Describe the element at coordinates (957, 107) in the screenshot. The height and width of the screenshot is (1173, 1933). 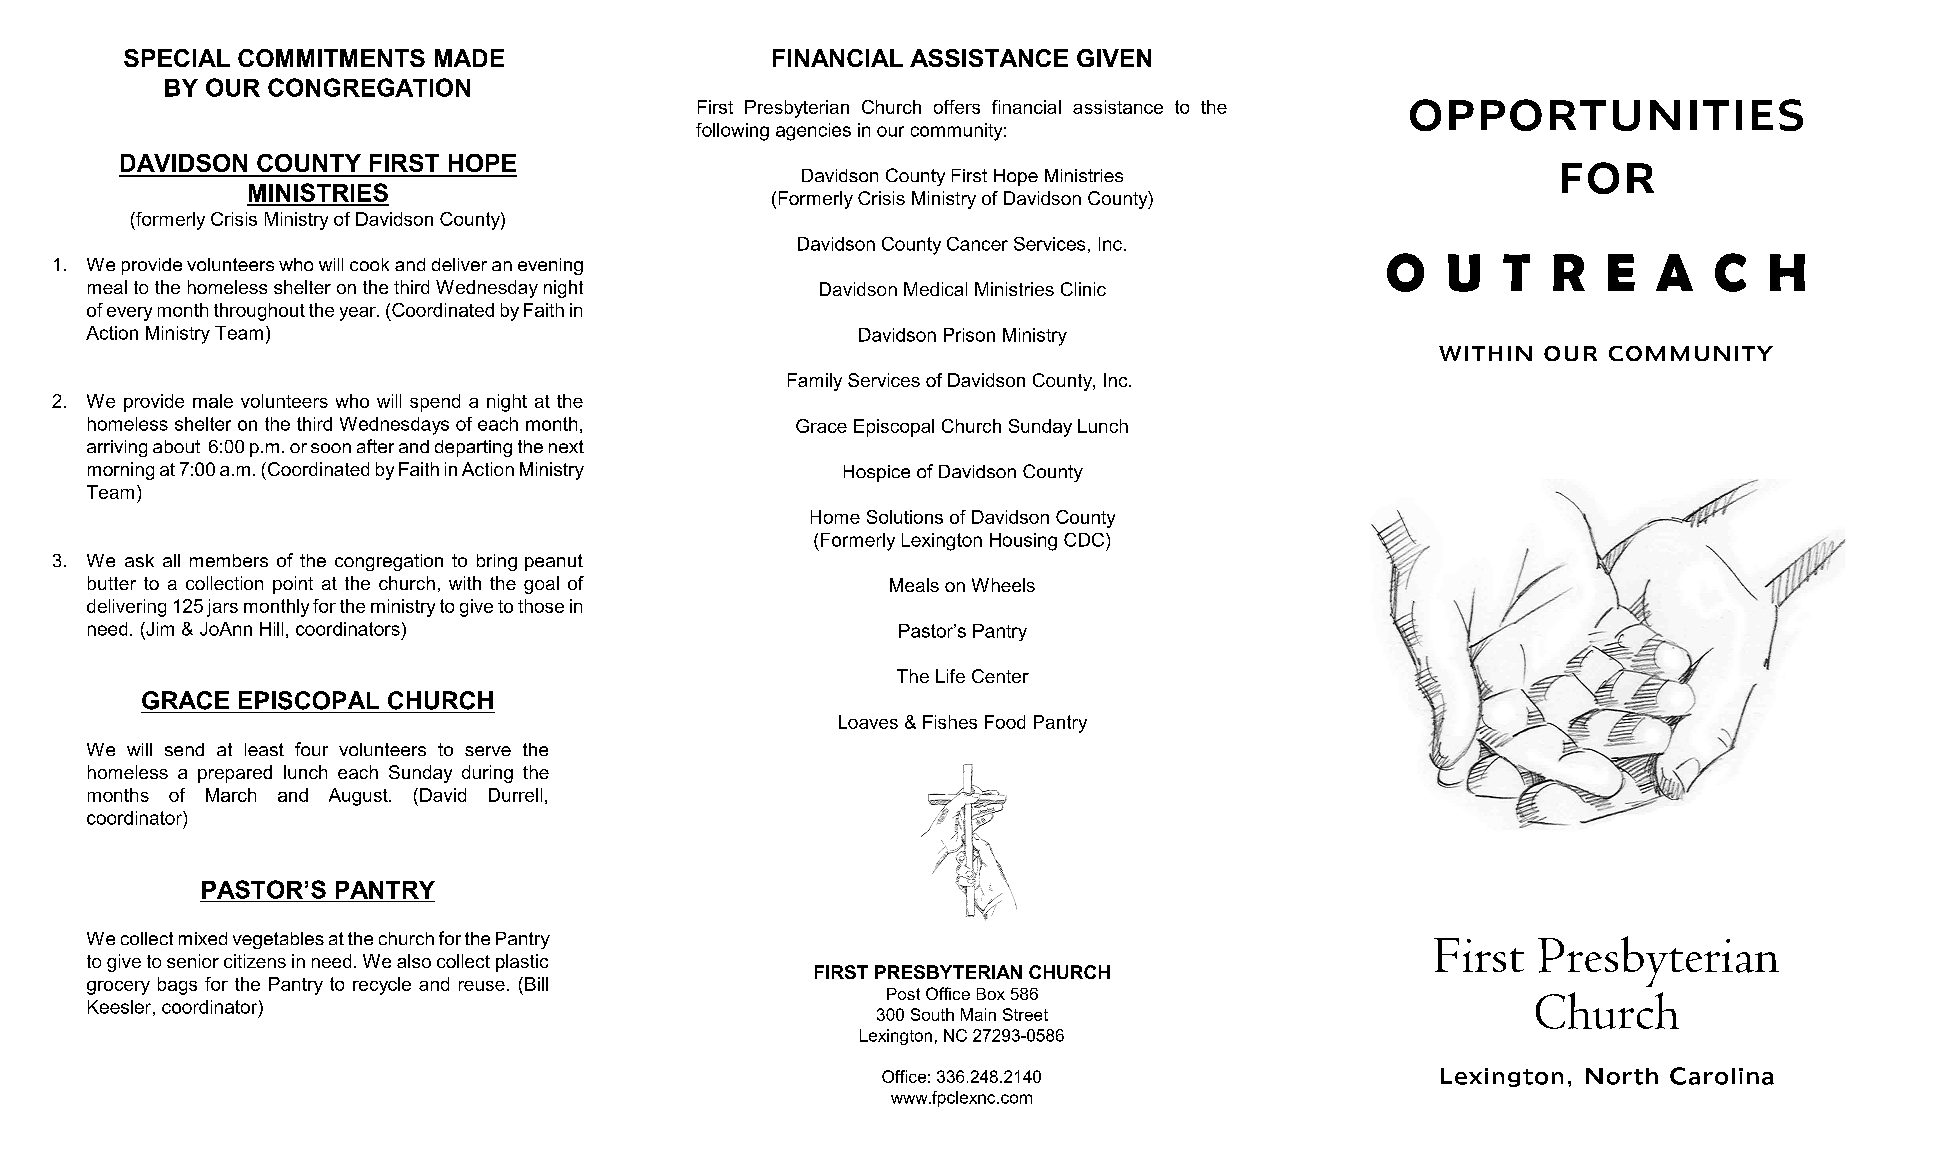
I see `offers` at that location.
